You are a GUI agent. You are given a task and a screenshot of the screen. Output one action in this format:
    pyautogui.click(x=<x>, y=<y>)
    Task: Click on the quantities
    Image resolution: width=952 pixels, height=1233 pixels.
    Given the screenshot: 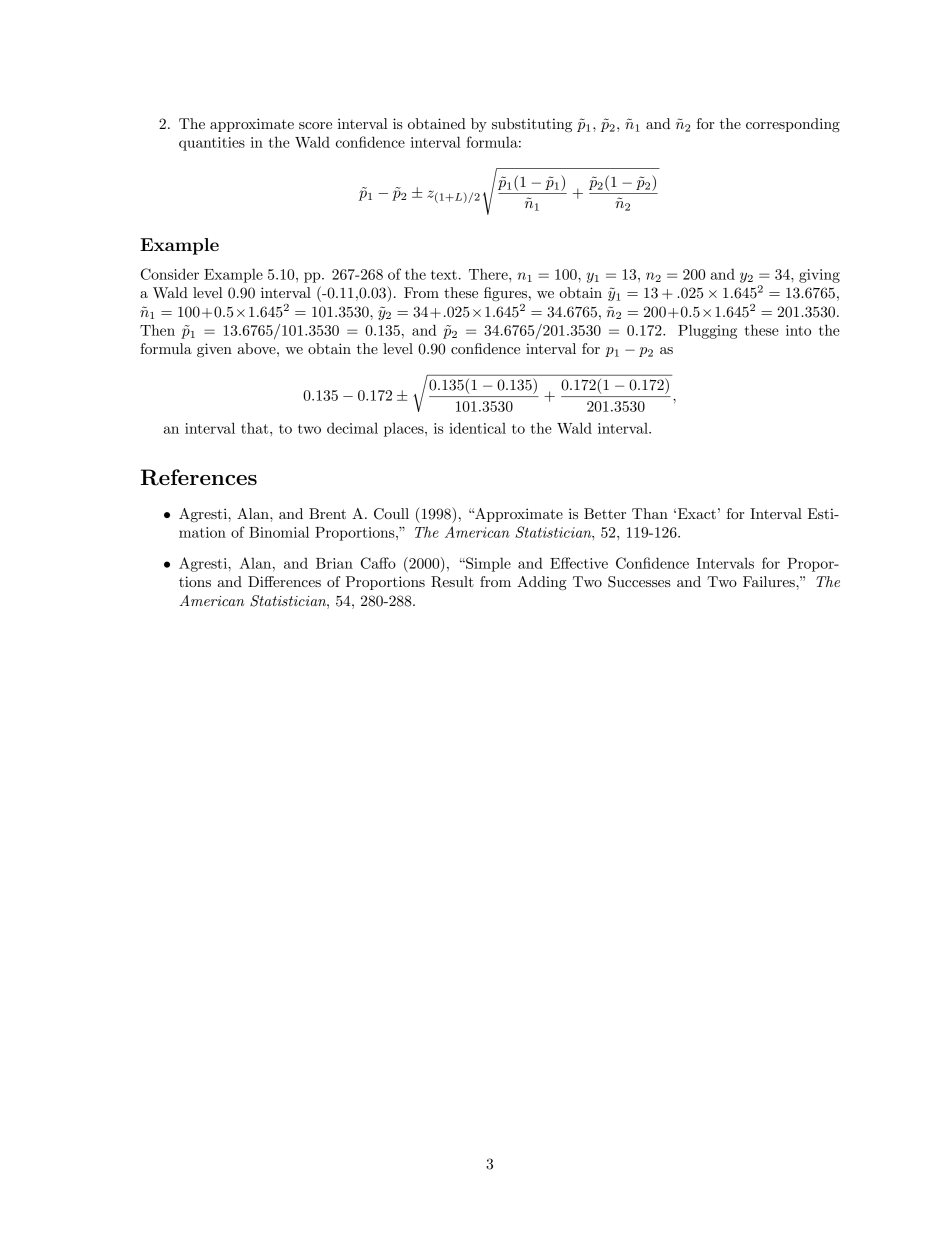 What is the action you would take?
    pyautogui.click(x=212, y=144)
